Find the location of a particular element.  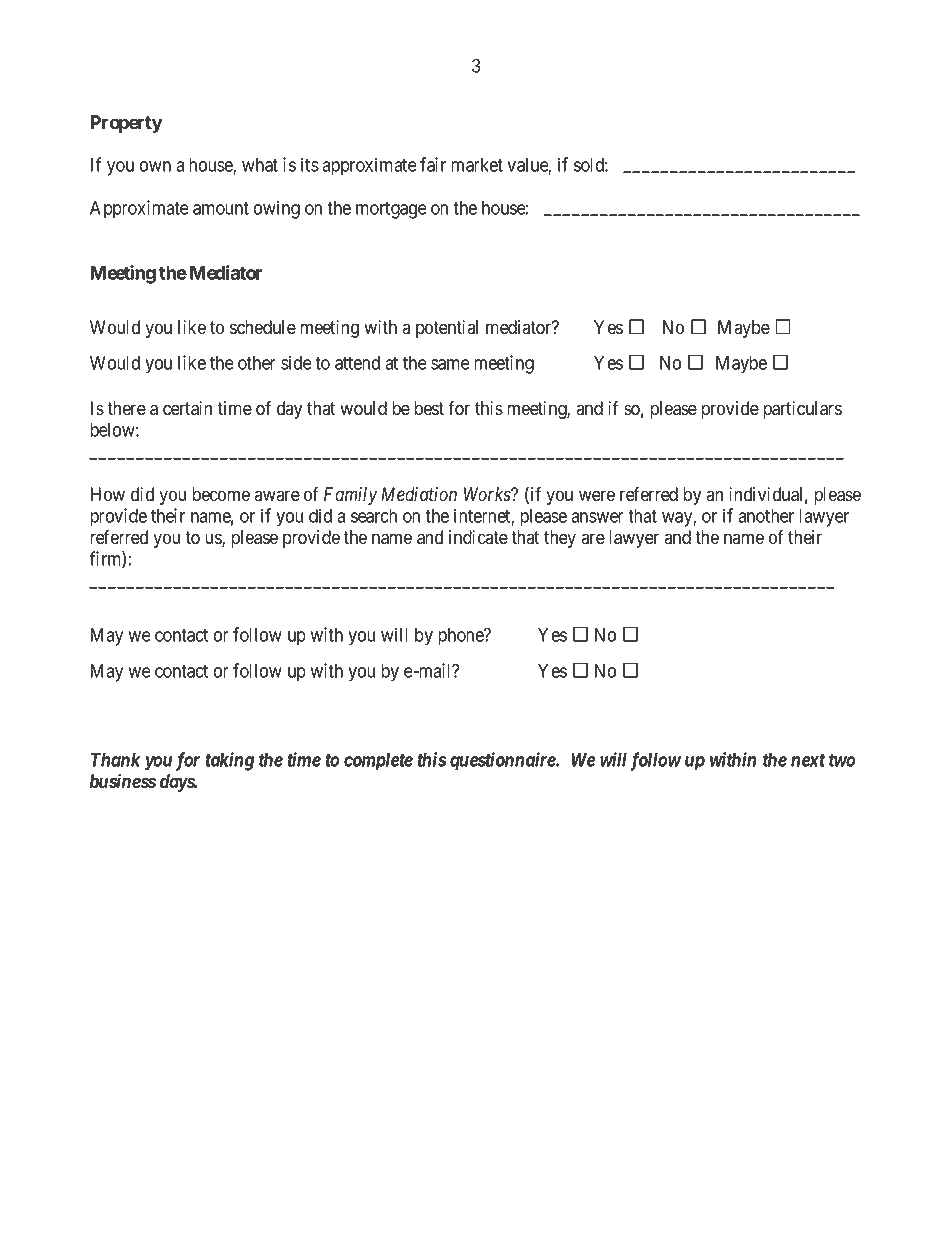

next is located at coordinates (808, 760).
